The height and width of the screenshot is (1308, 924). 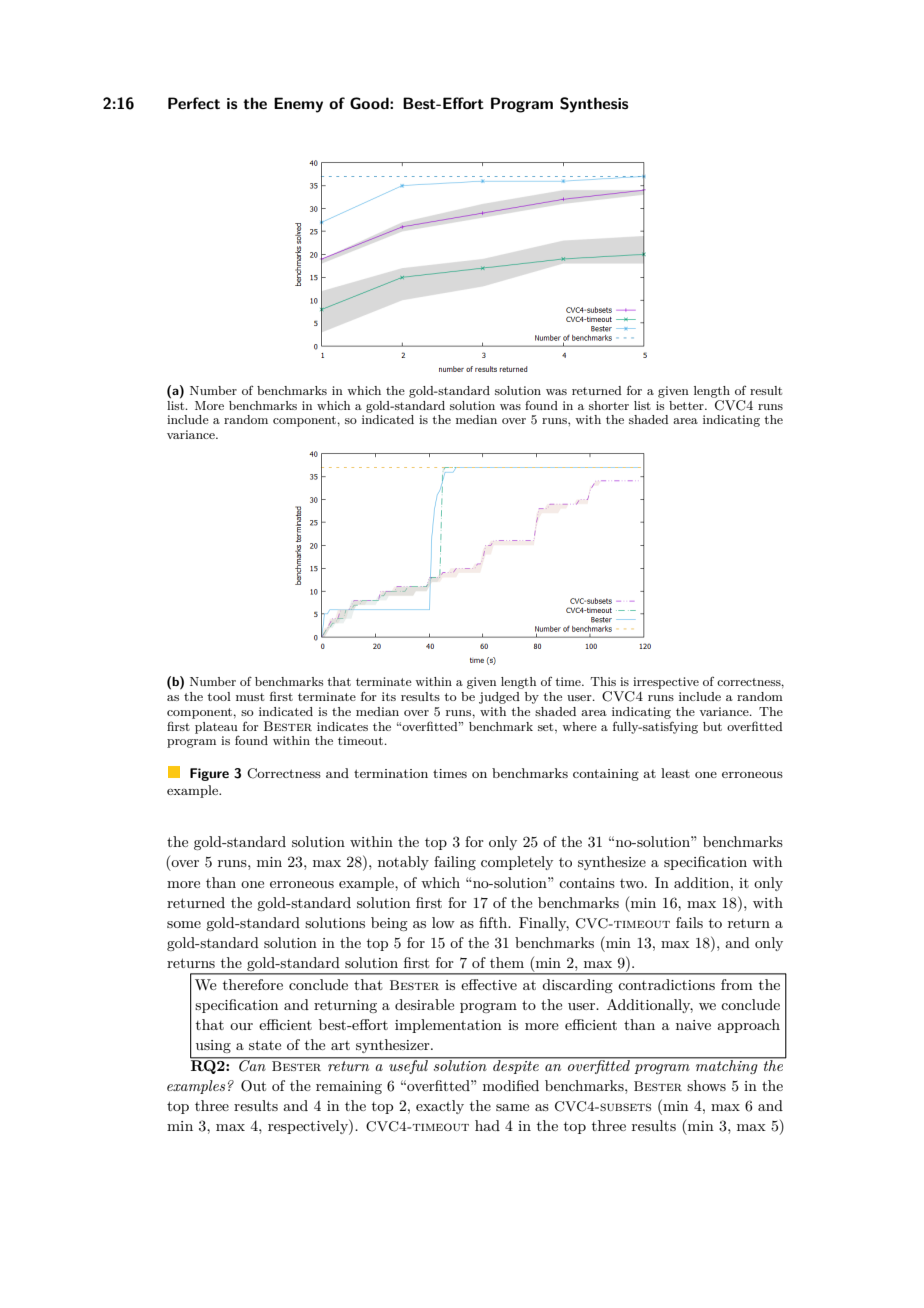 I want to click on irrespective, so click(x=666, y=683).
